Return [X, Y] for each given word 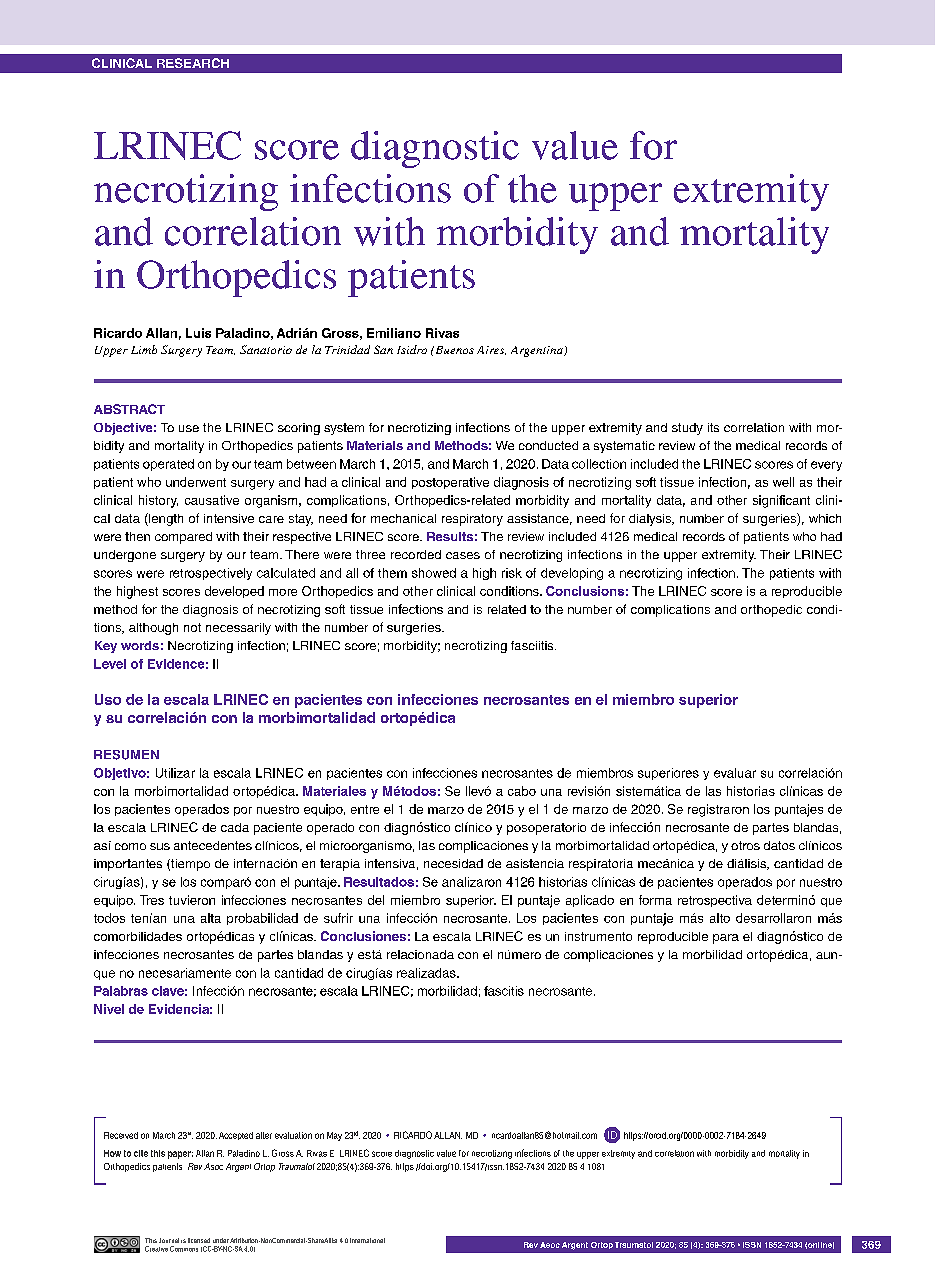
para [726, 939]
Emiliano [394, 333]
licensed [199, 1240]
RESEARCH [193, 63]
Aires [491, 350]
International [367, 1240]
